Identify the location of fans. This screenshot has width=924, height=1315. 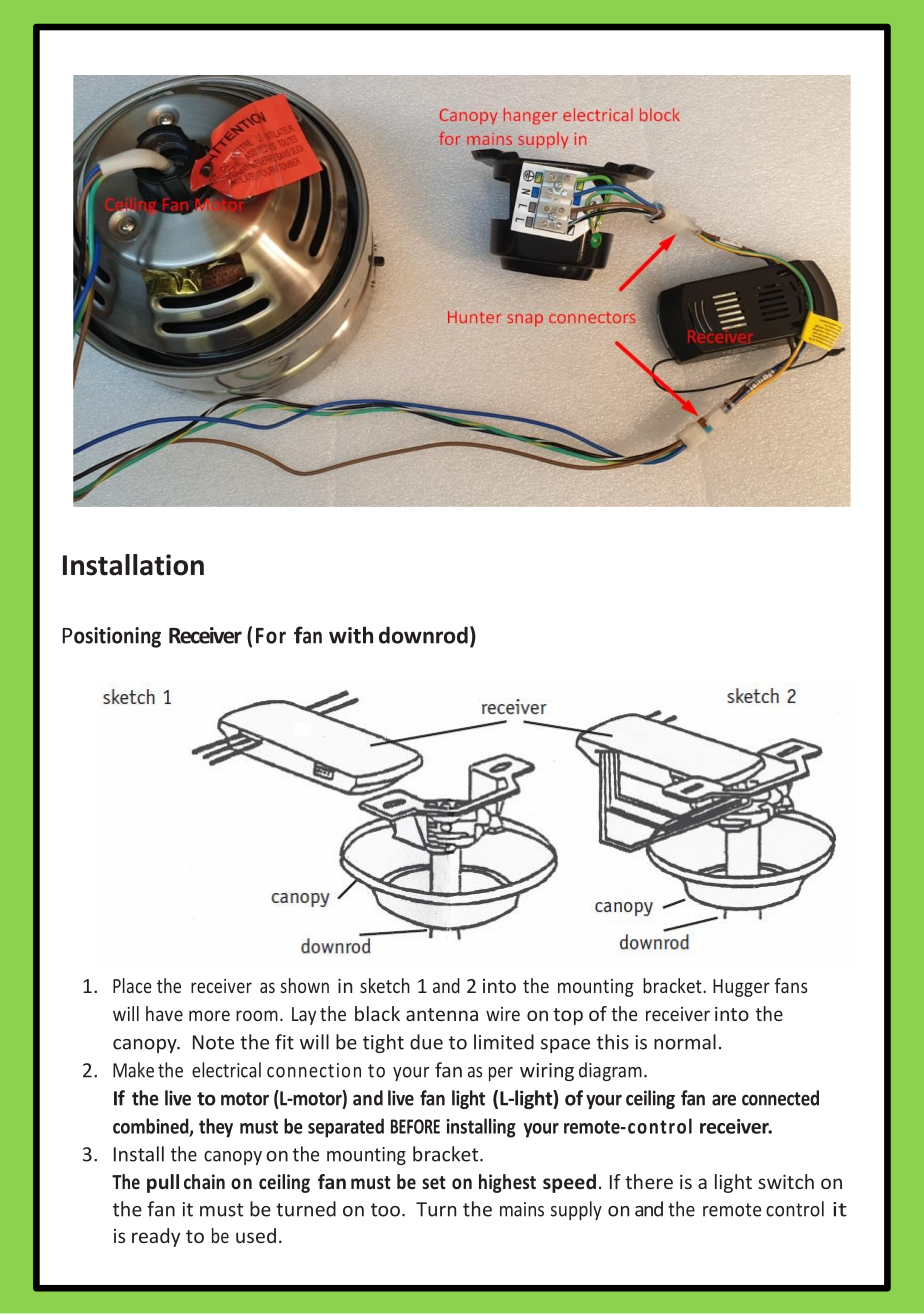
(791, 985).
